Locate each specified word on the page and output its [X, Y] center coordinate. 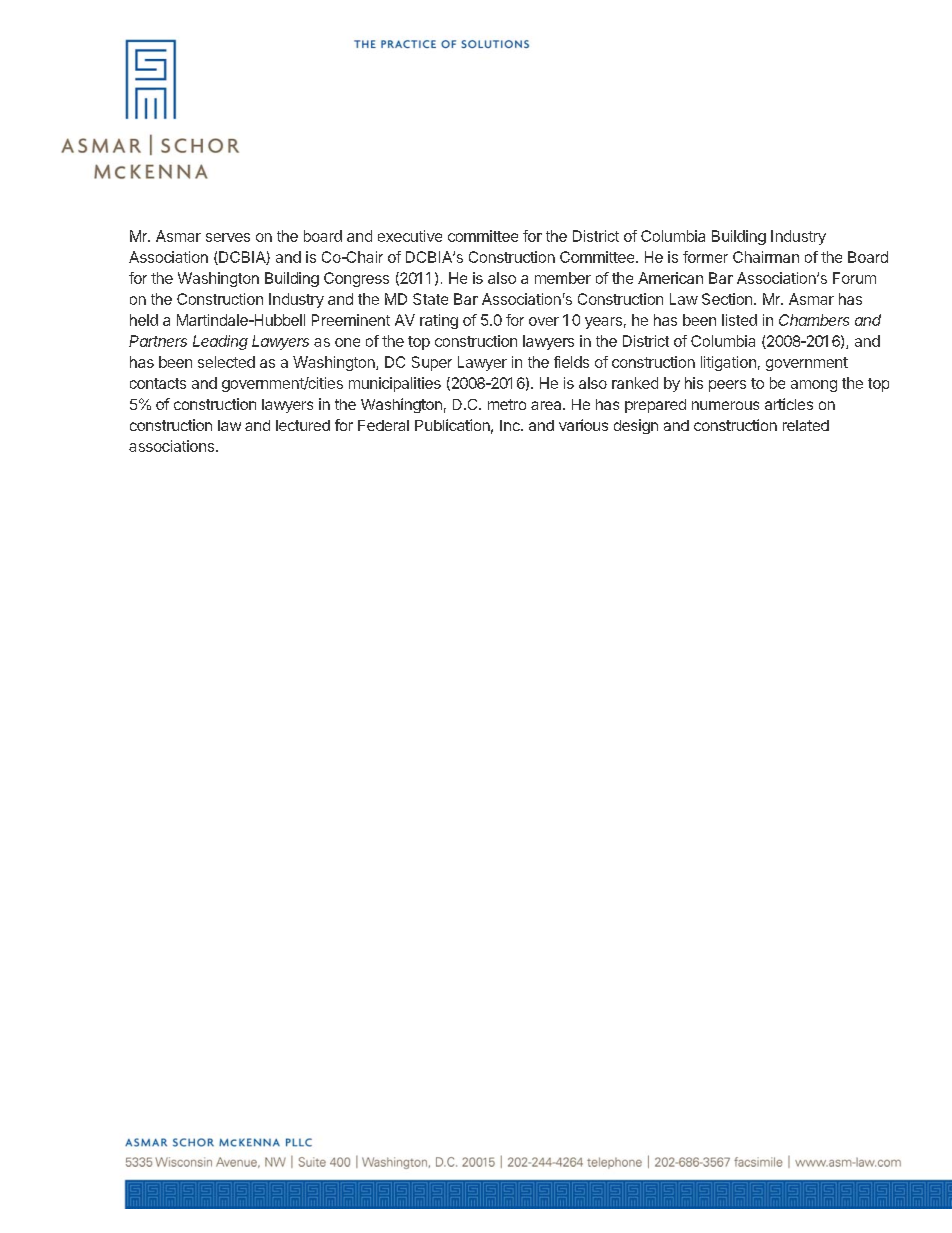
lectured [303, 425]
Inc [511, 425]
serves [228, 237]
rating [439, 321]
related [806, 425]
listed [739, 320]
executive [410, 236]
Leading [220, 342]
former [705, 257]
